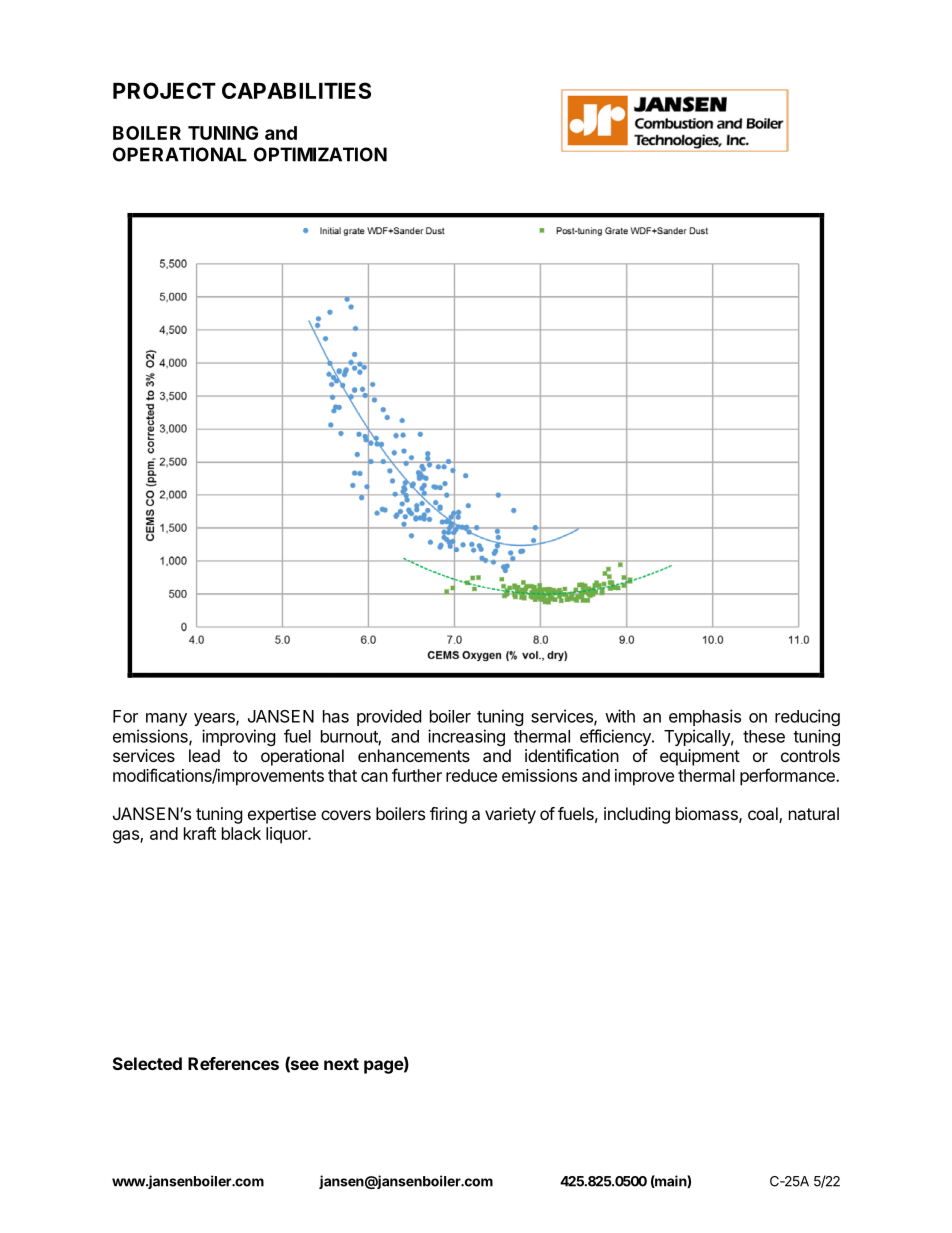  What do you see at coordinates (341, 1064) in the screenshot?
I see `next` at bounding box center [341, 1064].
